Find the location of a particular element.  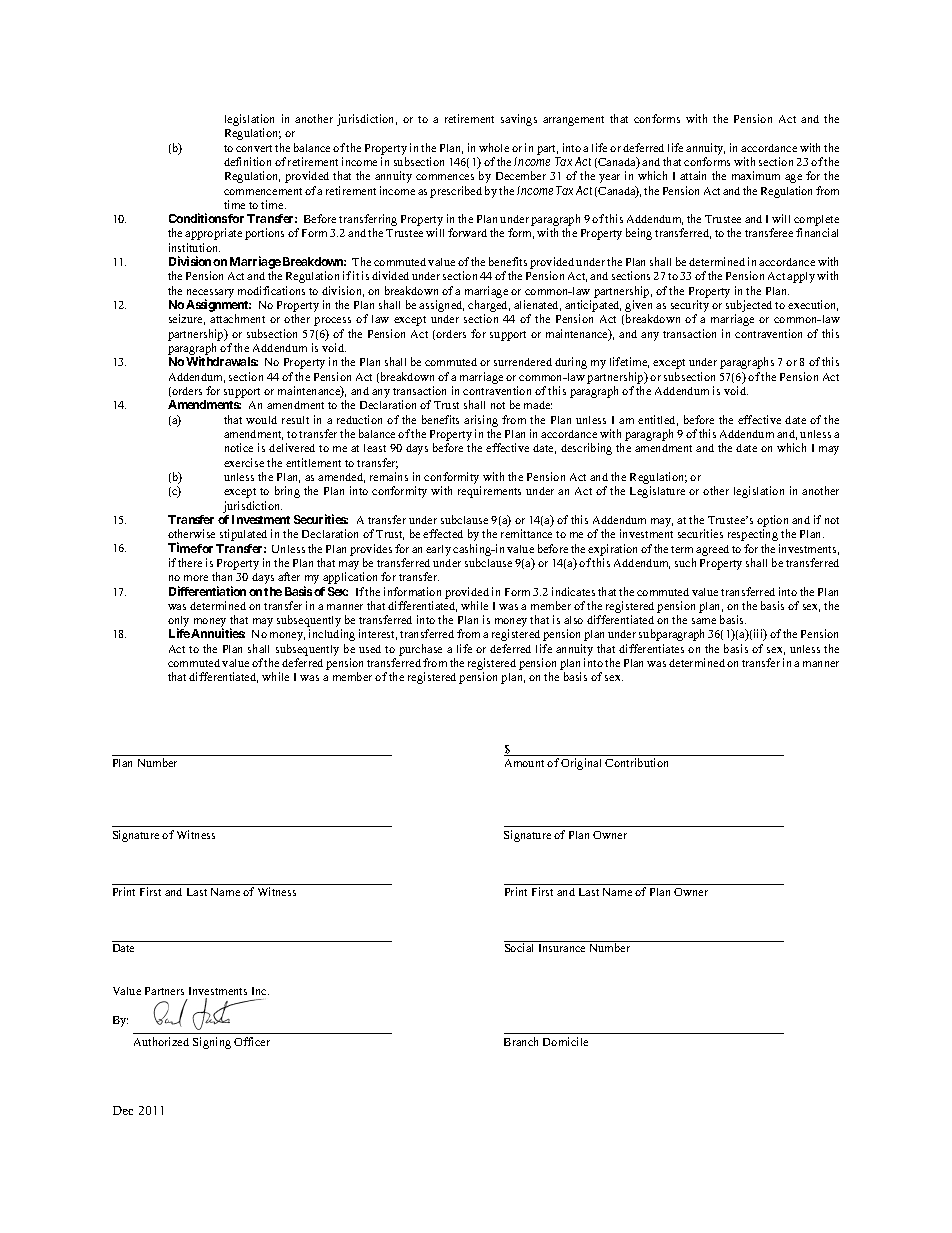

Amount is located at coordinates (524, 763).
